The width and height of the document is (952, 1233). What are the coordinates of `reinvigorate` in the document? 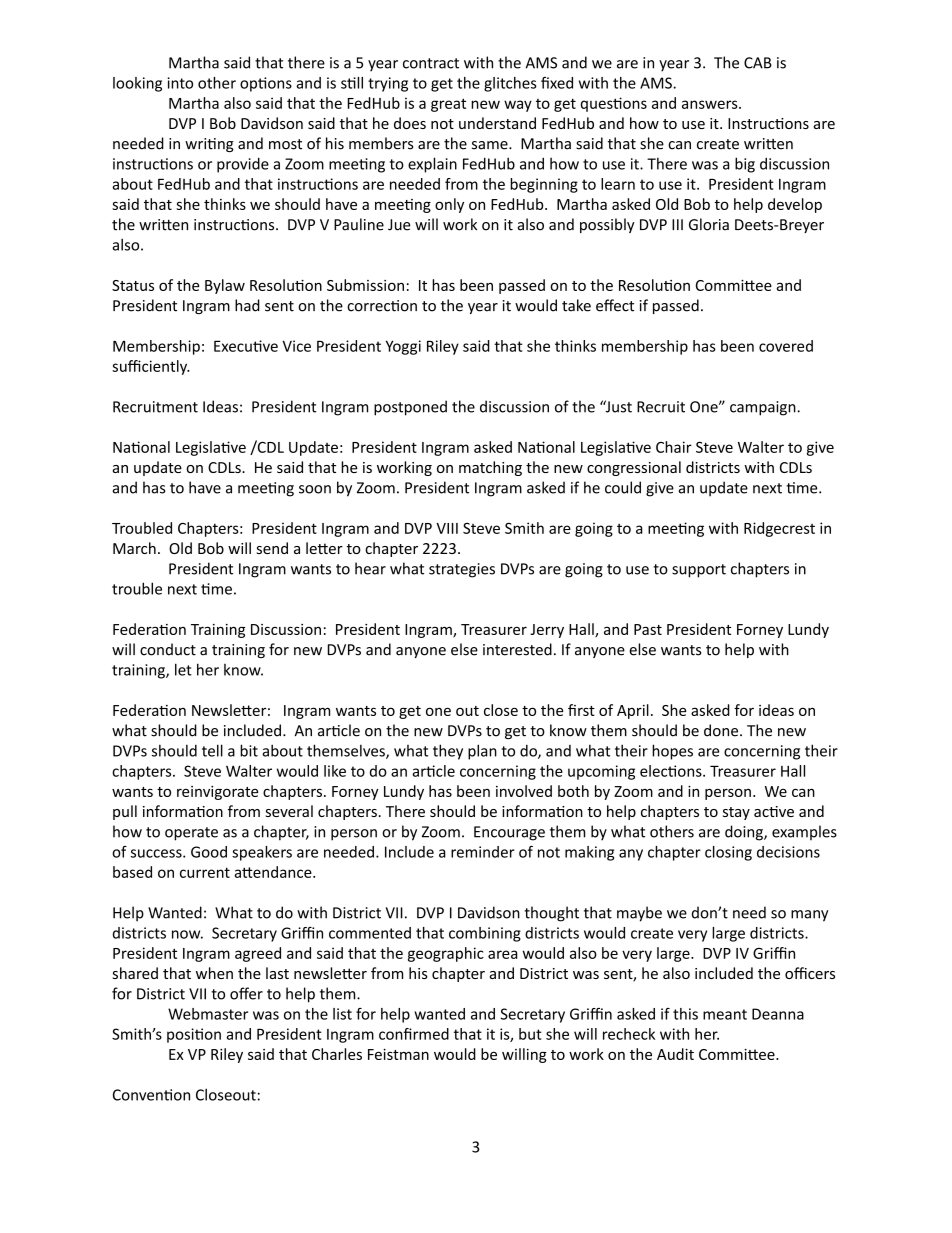 It's located at (217, 793).
